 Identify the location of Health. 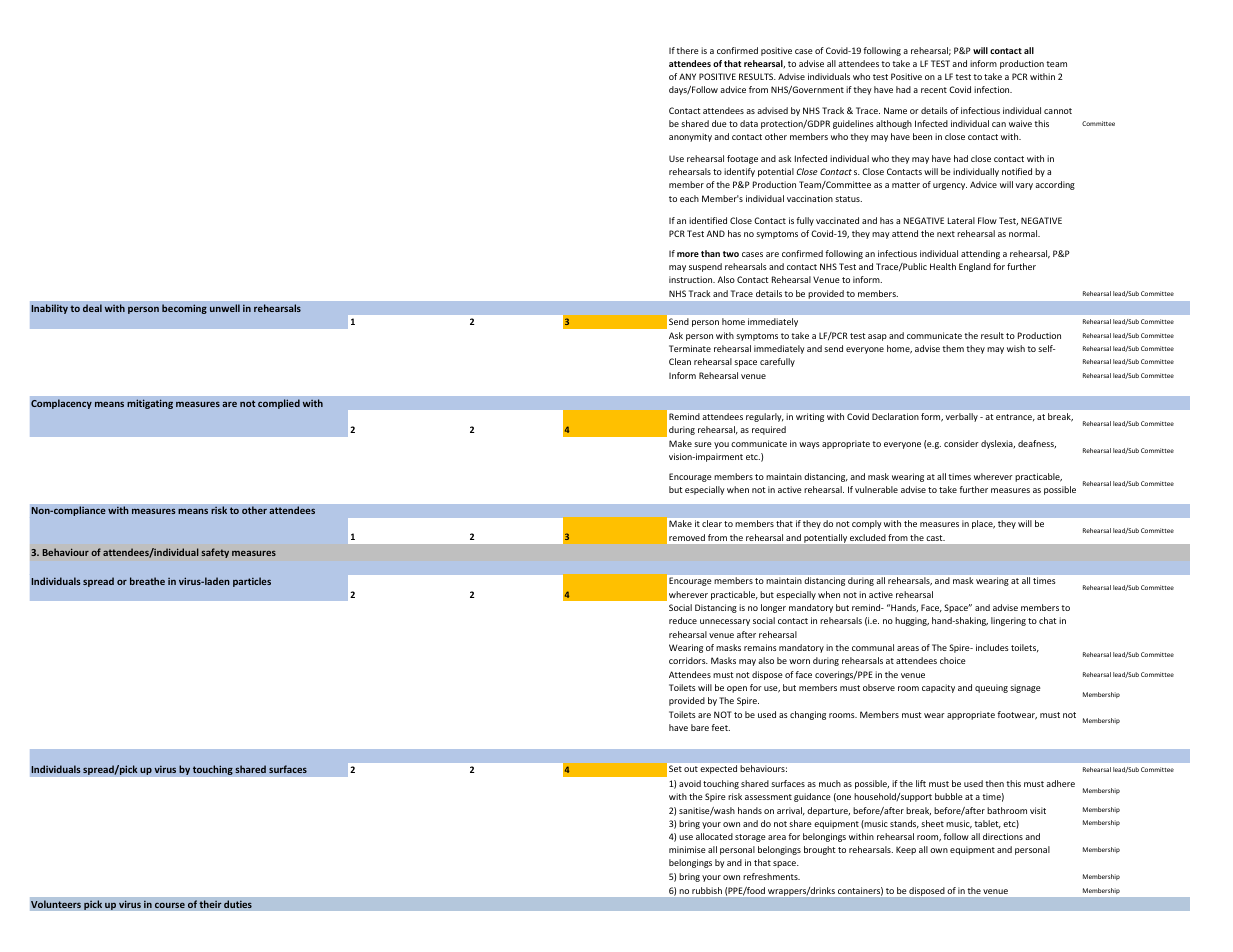
(943, 266).
